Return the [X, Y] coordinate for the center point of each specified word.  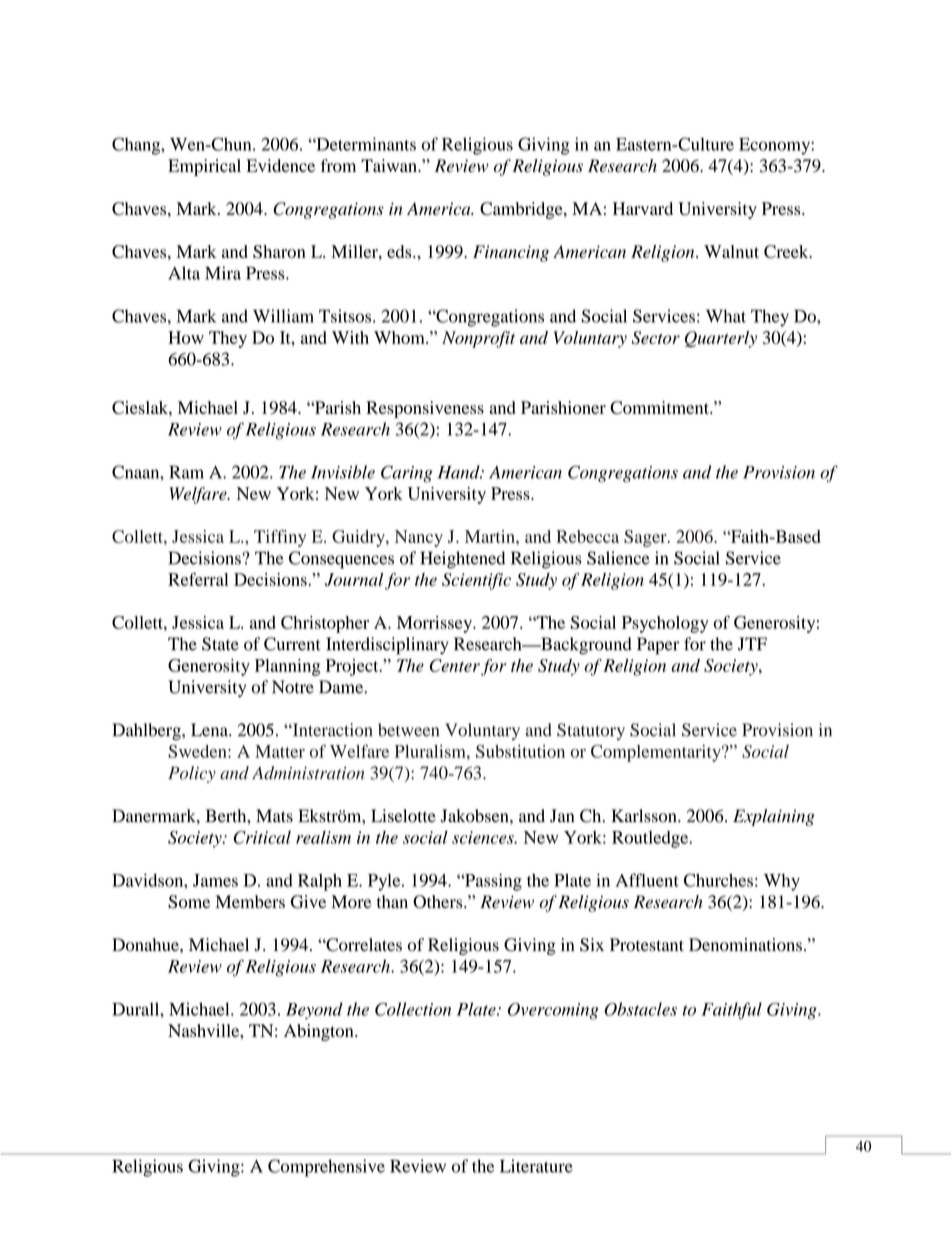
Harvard [643, 208]
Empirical [204, 167]
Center [455, 665]
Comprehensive [326, 1168]
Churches [718, 880]
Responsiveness [425, 409]
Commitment [660, 407]
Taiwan [390, 165]
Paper [658, 646]
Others [439, 902]
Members [250, 902]
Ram [186, 472]
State [220, 644]
